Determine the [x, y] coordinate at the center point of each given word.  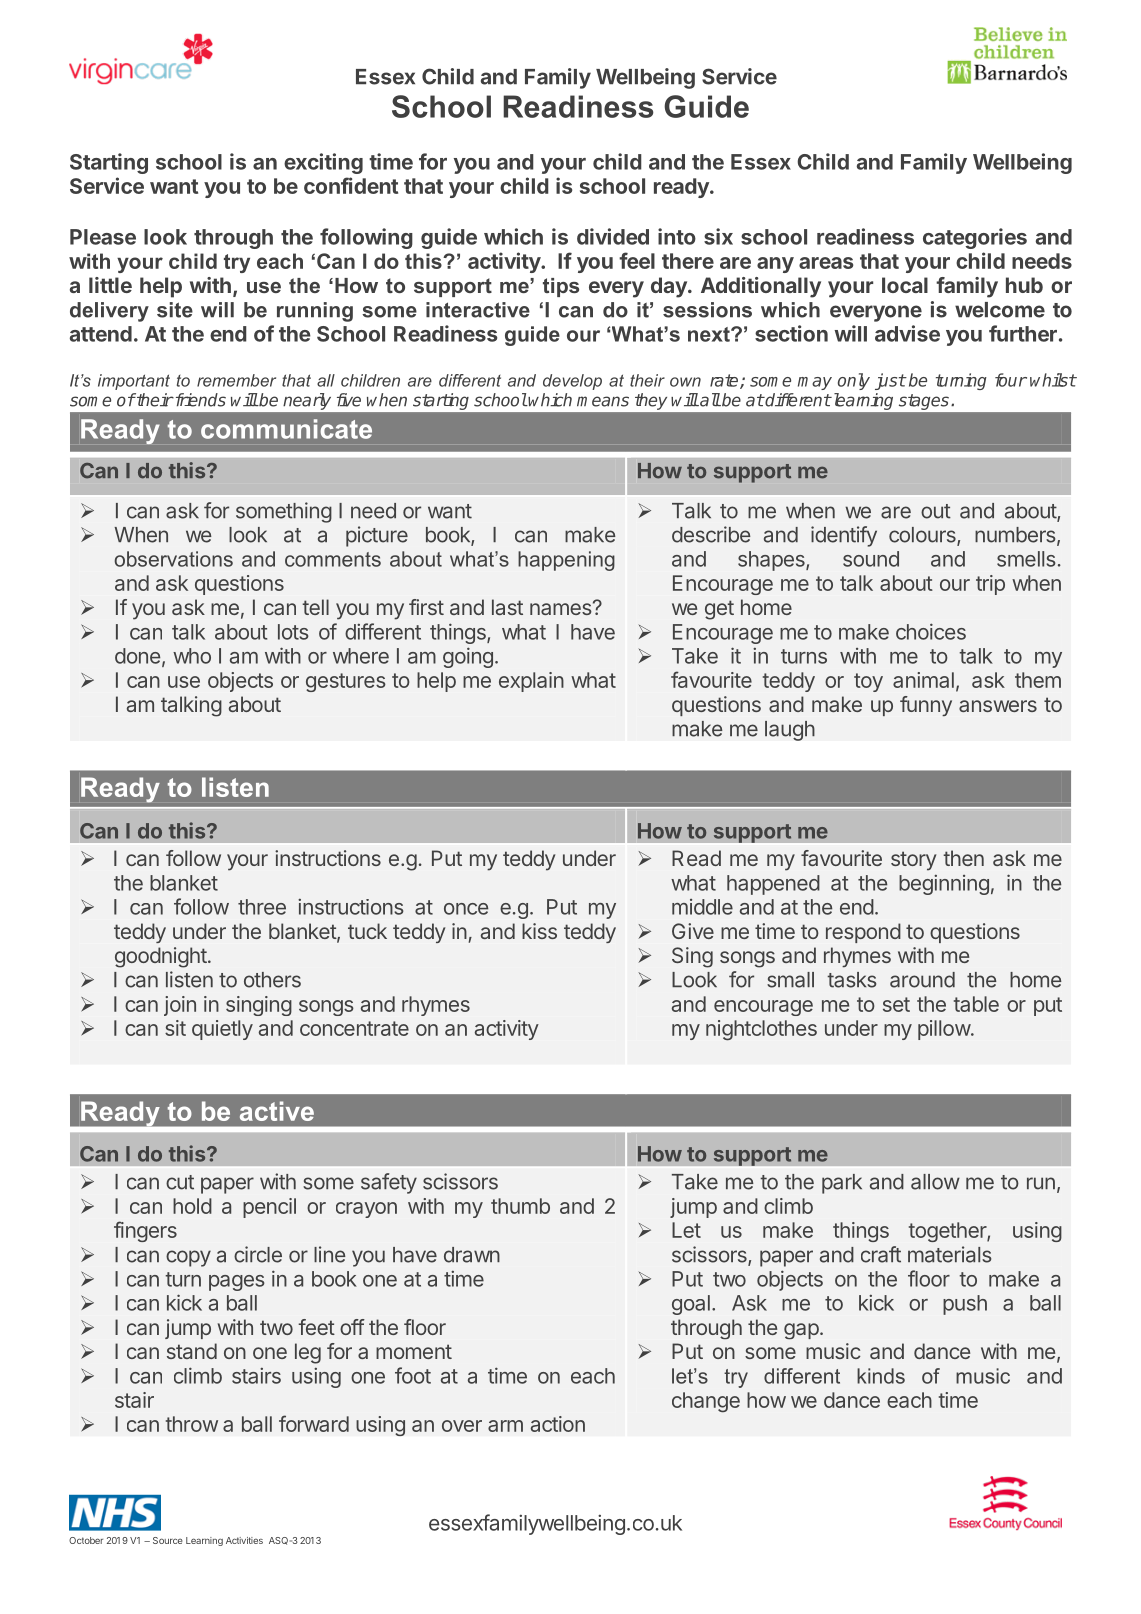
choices [931, 631]
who [192, 656]
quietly [222, 1030]
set [896, 1004]
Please [103, 237]
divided [613, 236]
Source [168, 1540]
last [507, 607]
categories [975, 238]
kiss [539, 931]
